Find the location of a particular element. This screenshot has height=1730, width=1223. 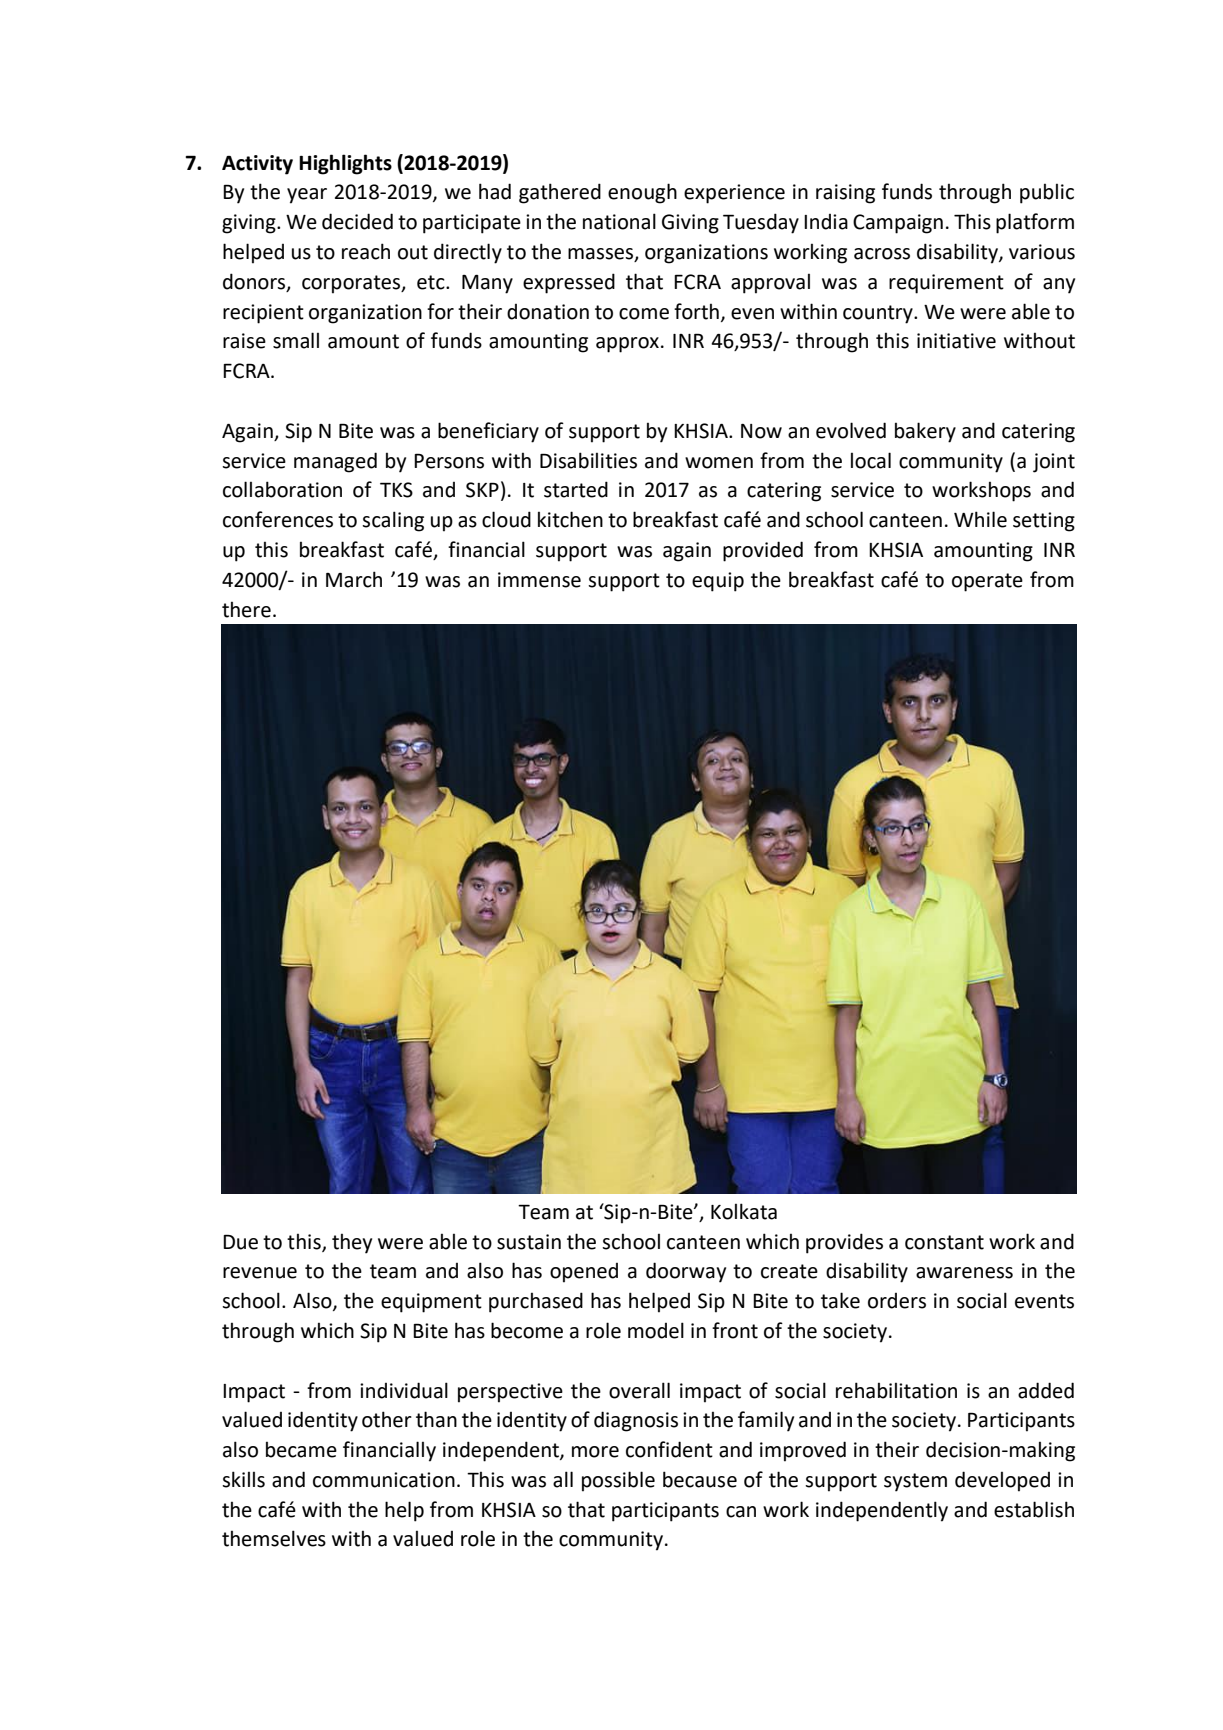

decided is located at coordinates (357, 221).
